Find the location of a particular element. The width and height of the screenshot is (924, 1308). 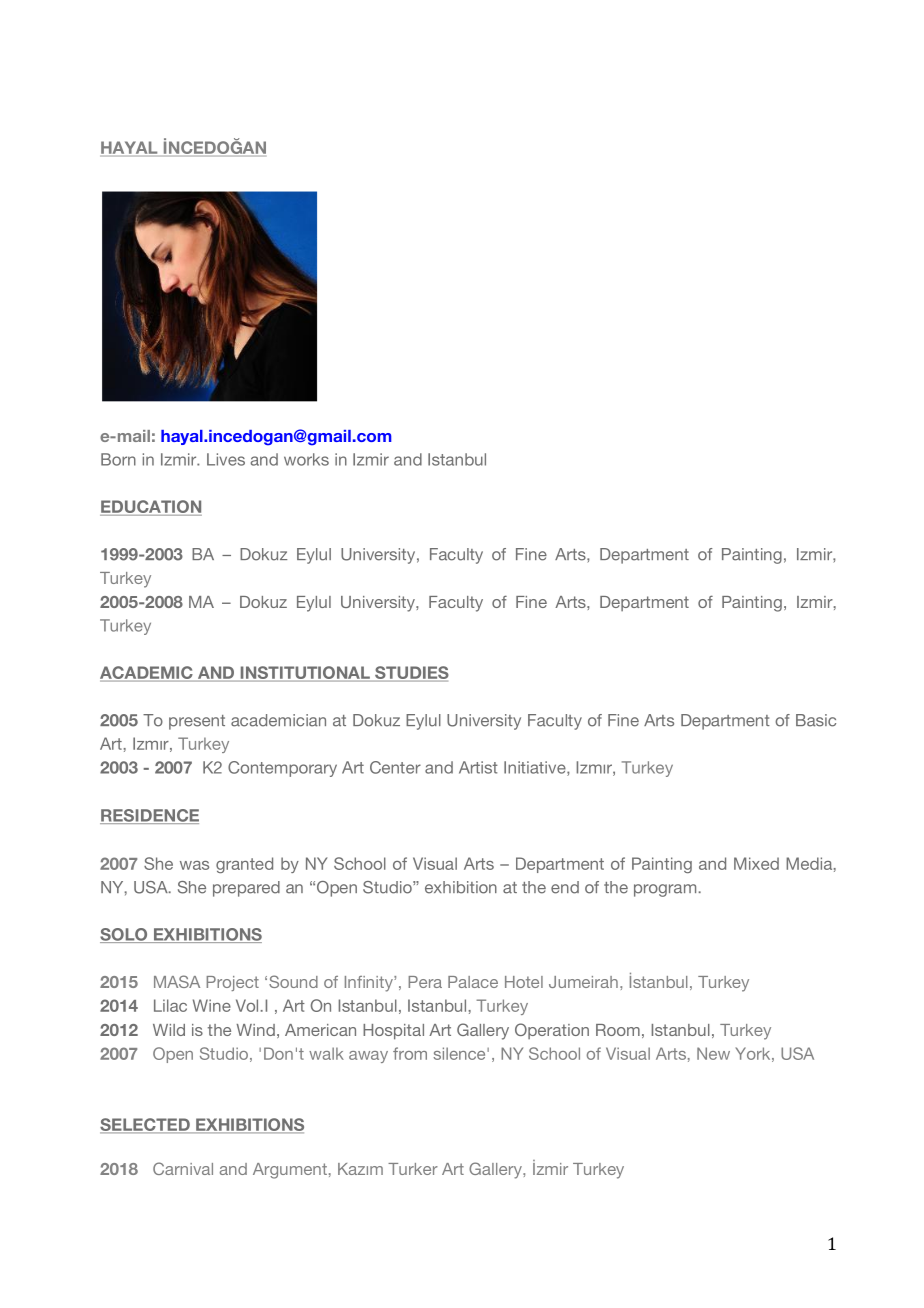

Argument is located at coordinates (290, 1171).
